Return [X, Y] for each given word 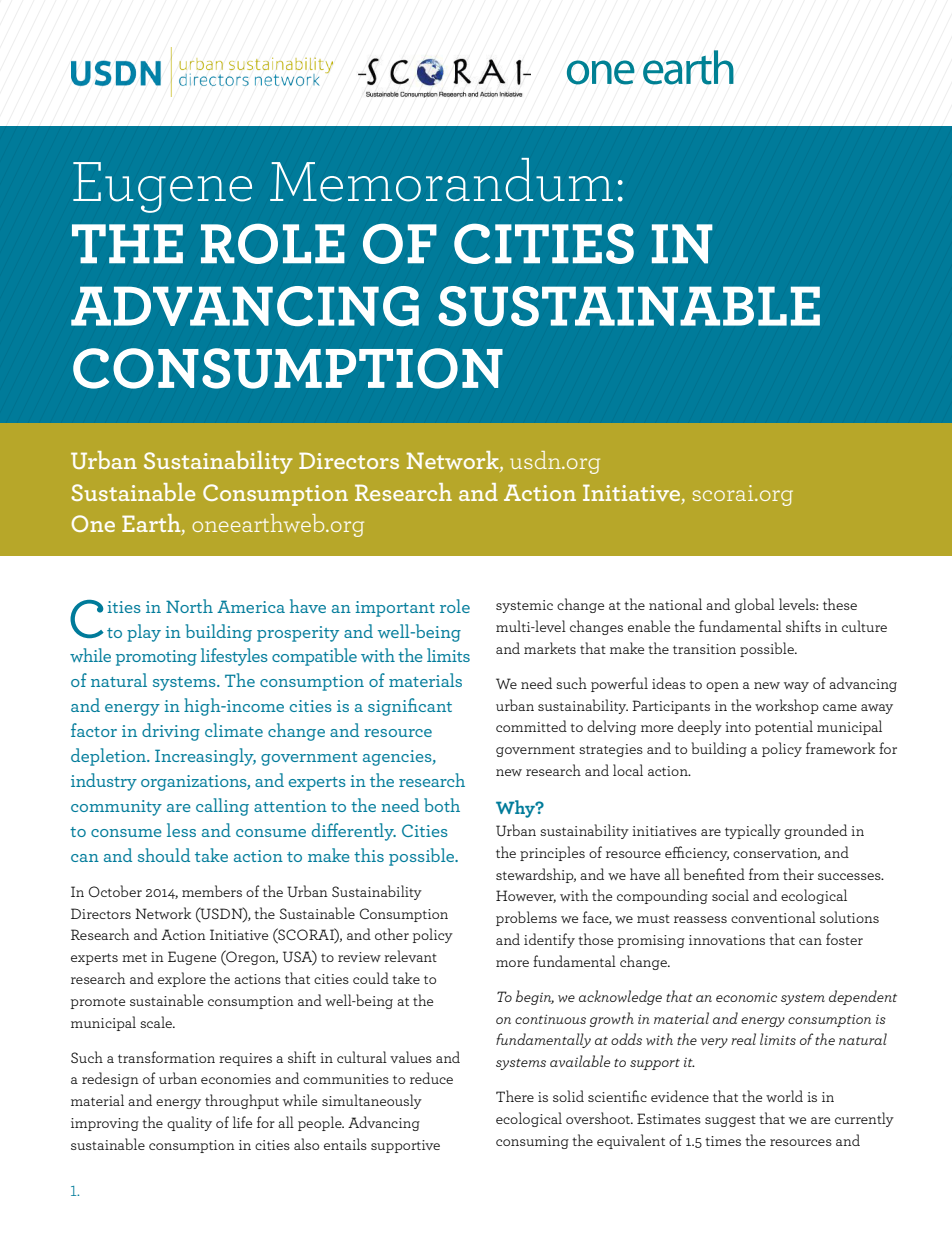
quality [189, 1123]
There [515, 1096]
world [784, 1096]
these [840, 604]
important [395, 609]
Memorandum [441, 180]
